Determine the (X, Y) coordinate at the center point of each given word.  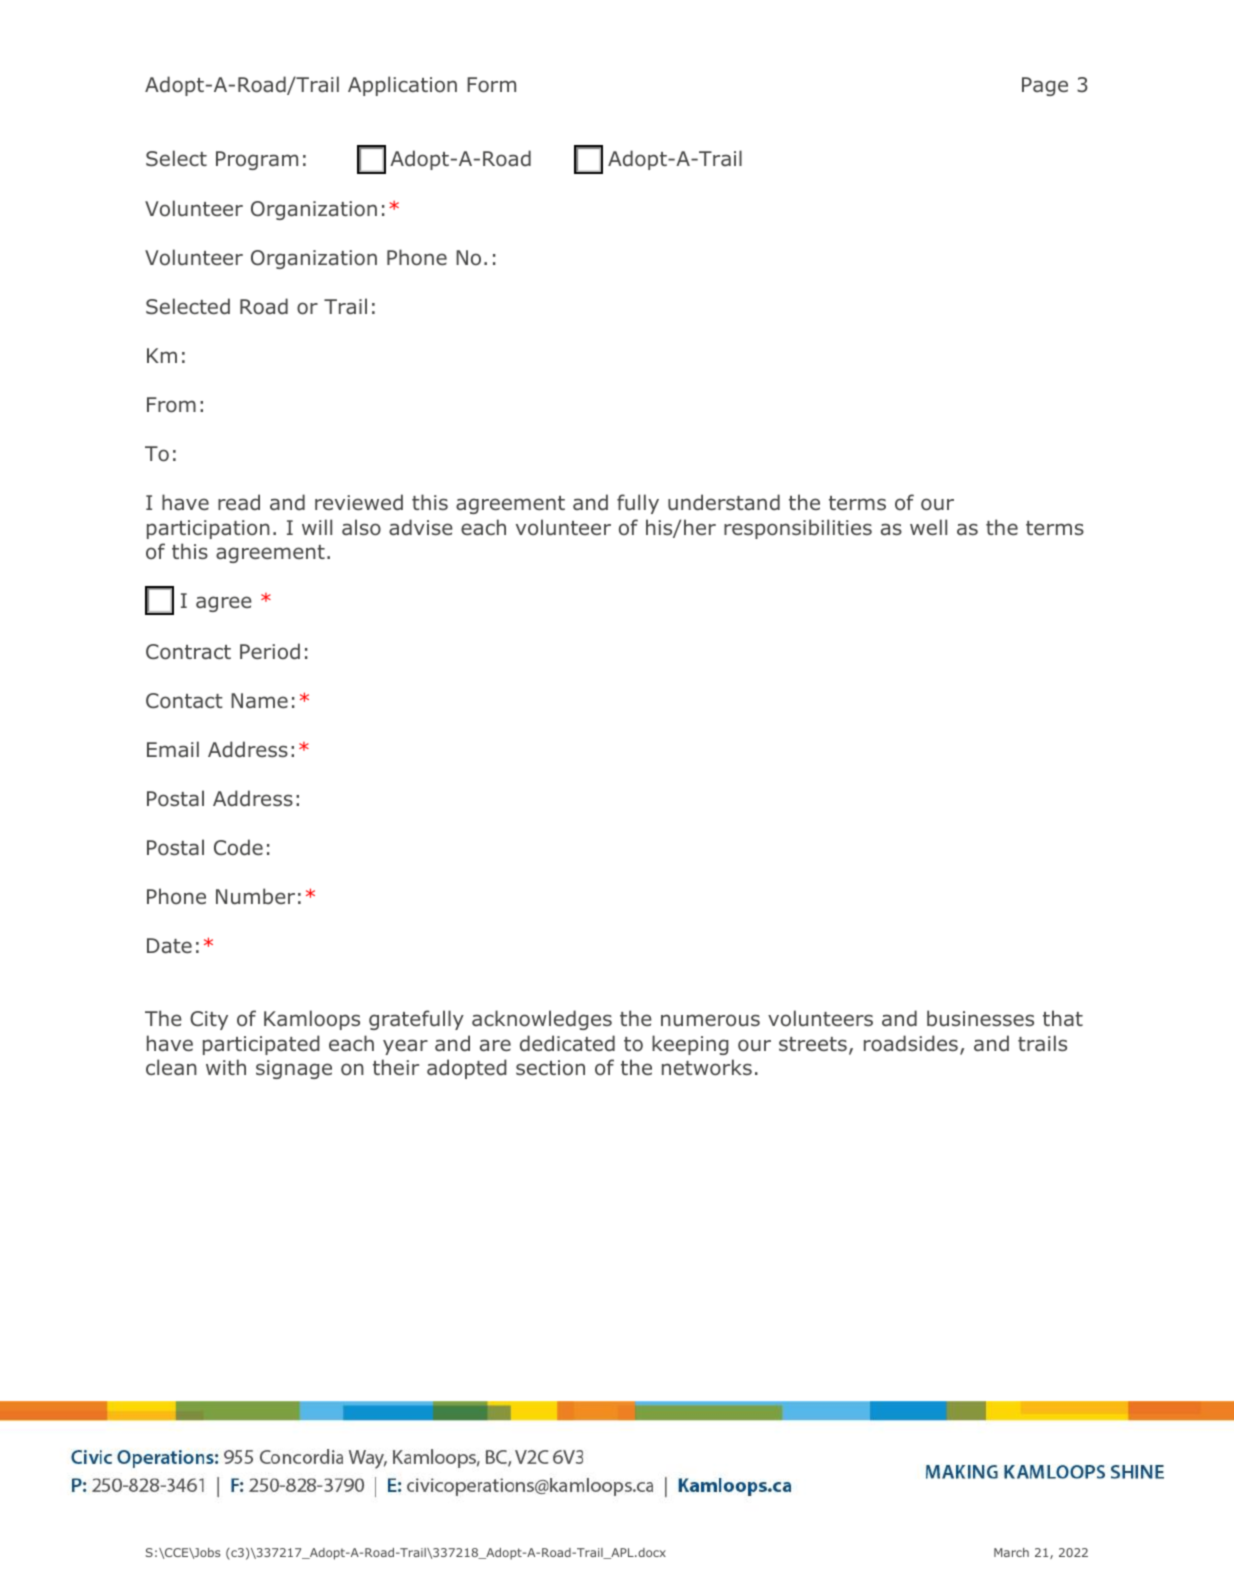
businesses (980, 1018)
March (1011, 1552)
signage (294, 1069)
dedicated (567, 1043)
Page (1045, 86)
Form (491, 85)
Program (257, 160)
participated (261, 1045)
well (928, 527)
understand (724, 502)
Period (270, 651)
